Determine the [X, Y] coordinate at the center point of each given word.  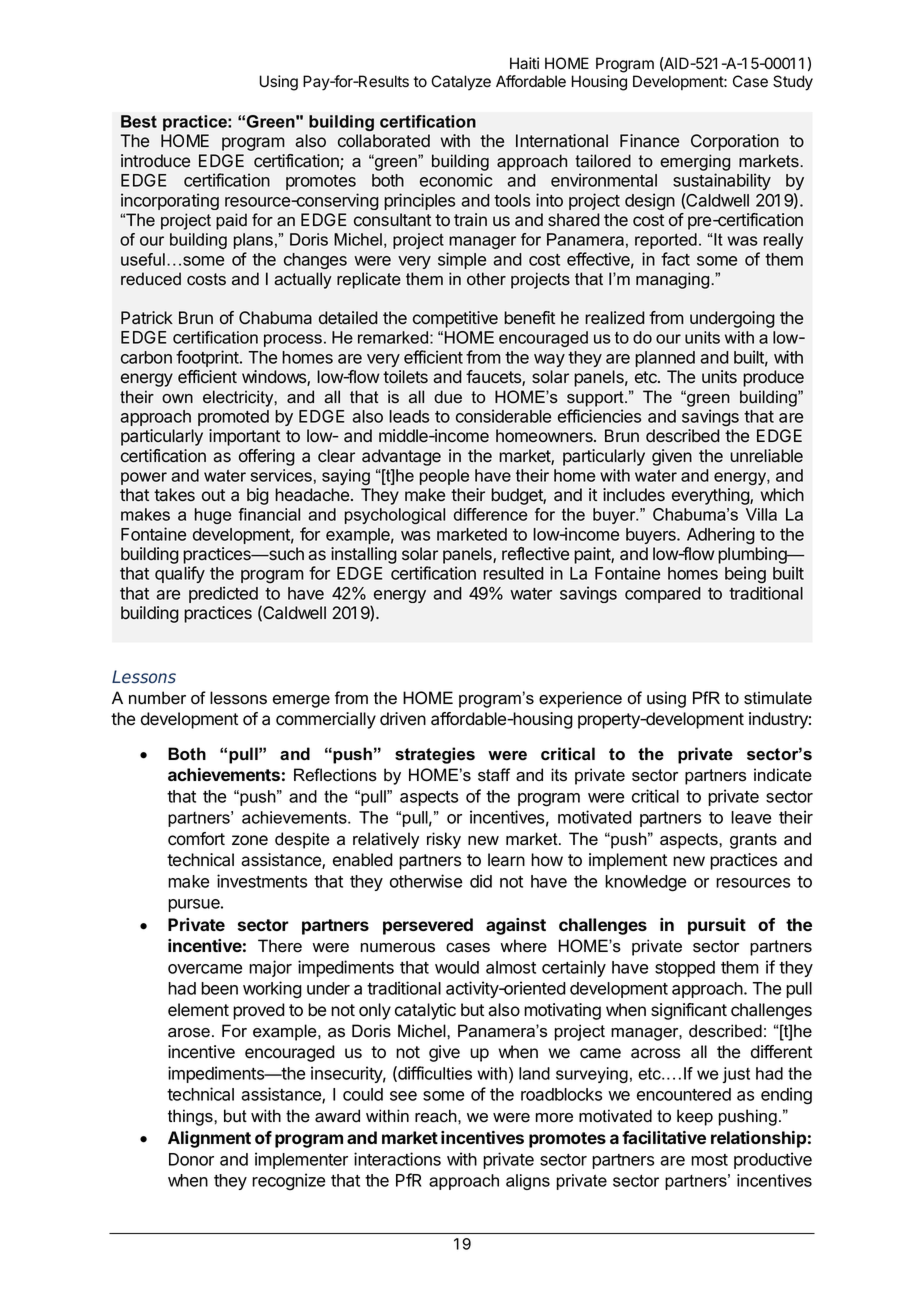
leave [751, 817]
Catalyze [461, 83]
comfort [196, 839]
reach [437, 1116]
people [444, 477]
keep [695, 1117]
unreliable [766, 456]
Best [139, 121]
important [244, 437]
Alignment [209, 1139]
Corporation [735, 142]
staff [494, 775]
